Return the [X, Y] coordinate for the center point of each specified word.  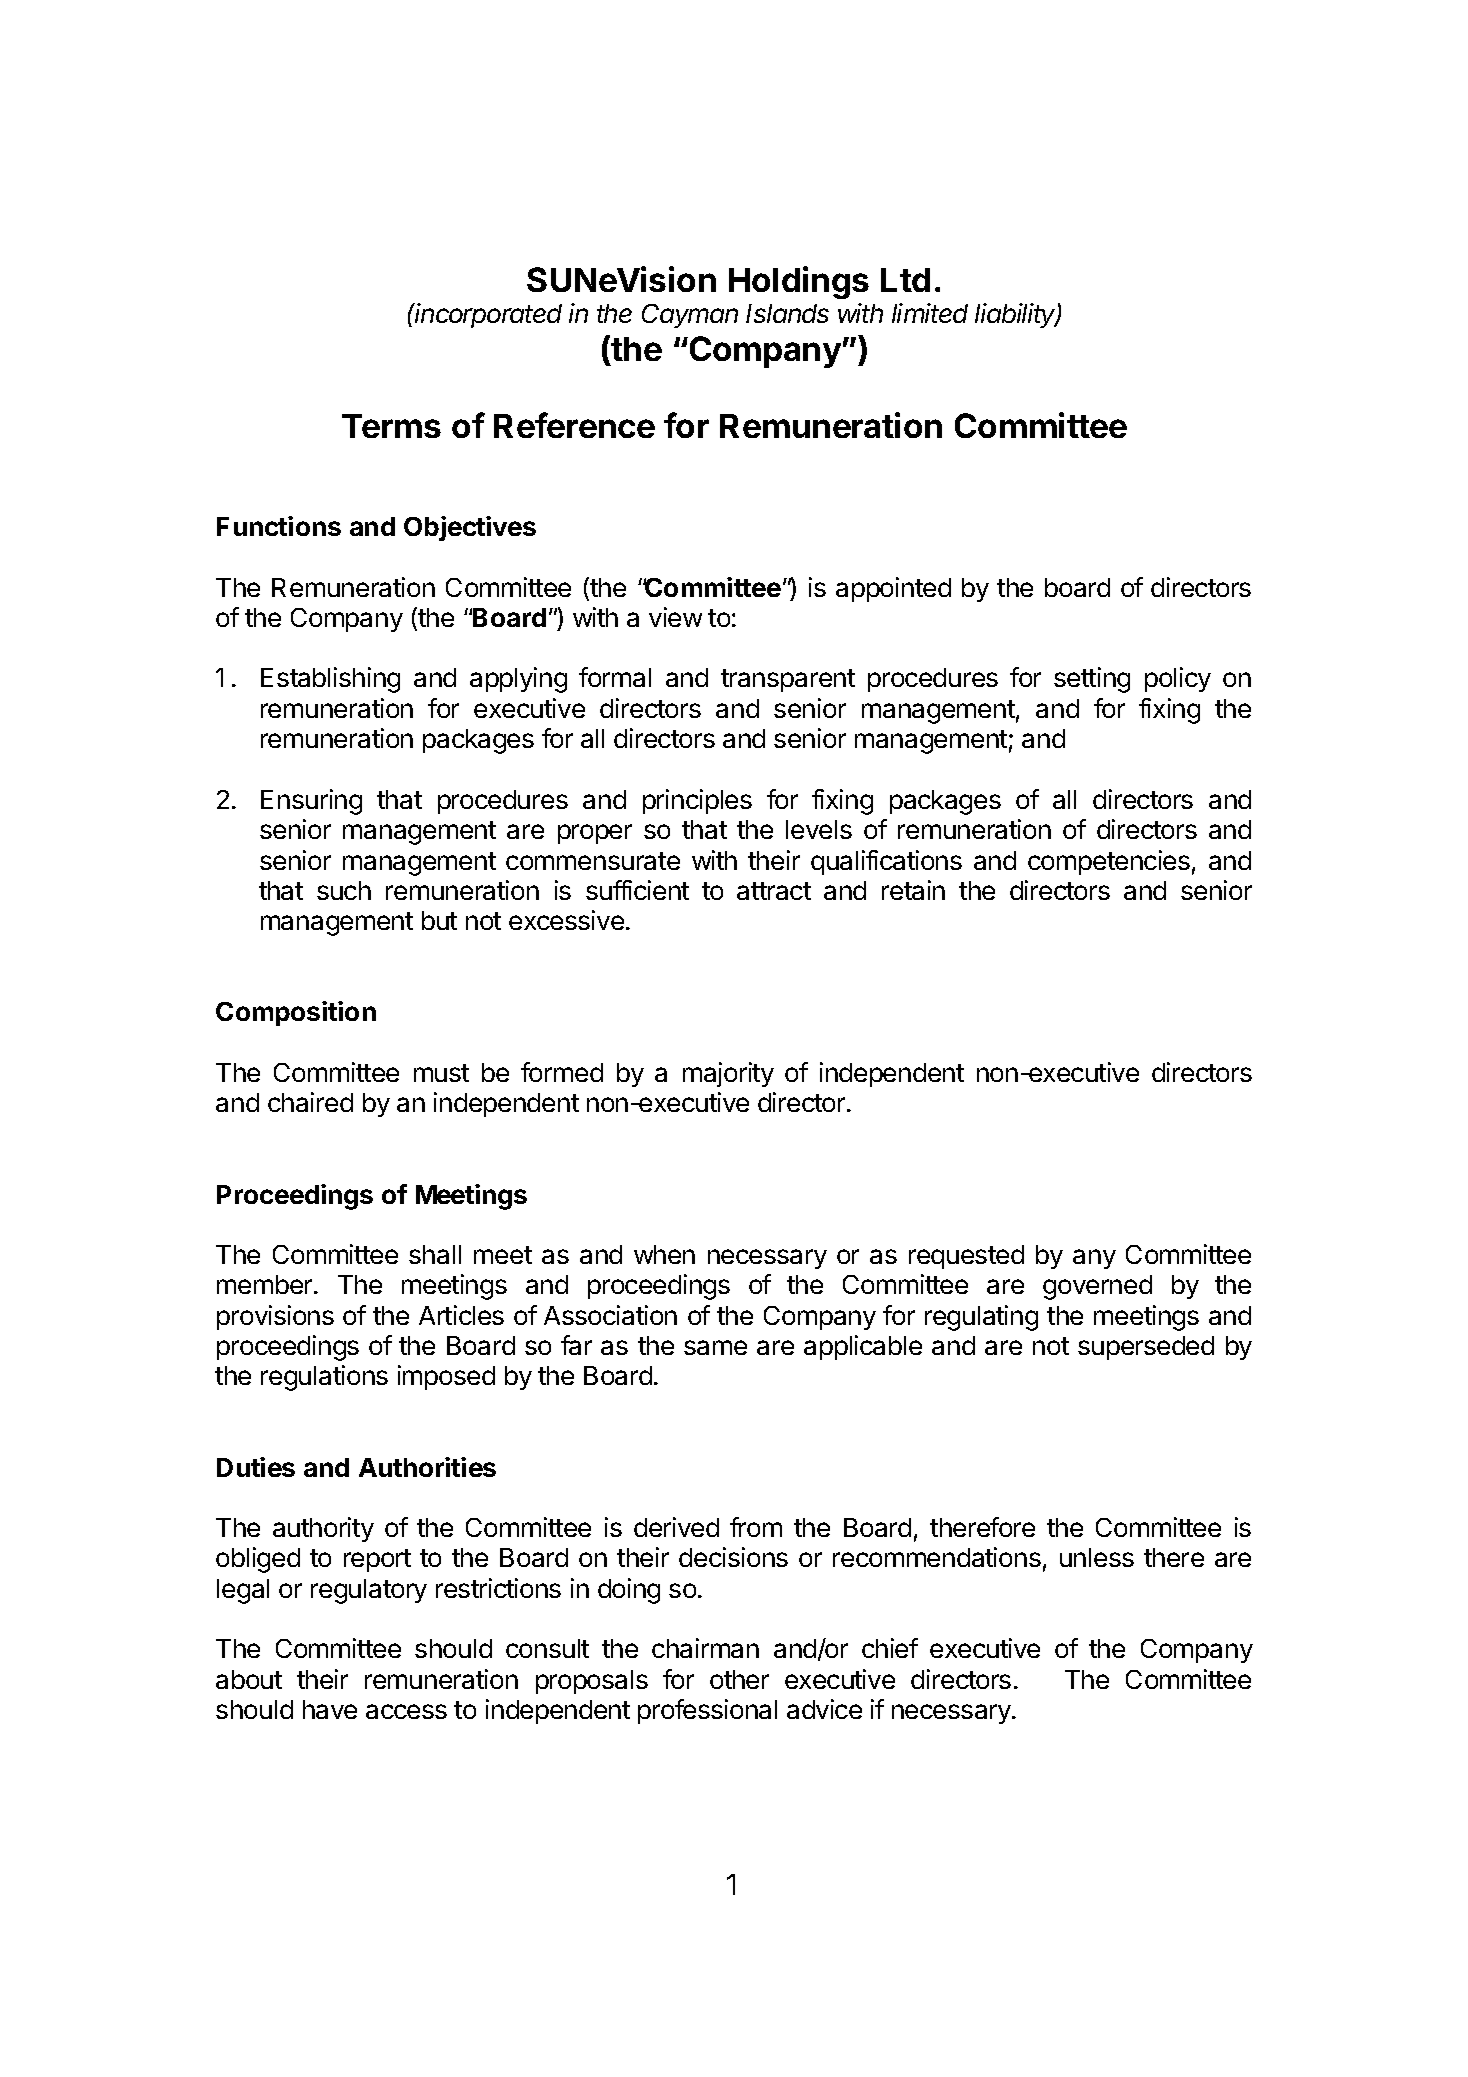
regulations [324, 1378]
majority [728, 1074]
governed [1097, 1287]
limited [930, 313]
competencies [1109, 862]
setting [1092, 680]
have [330, 1709]
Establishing [330, 680]
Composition [296, 1013]
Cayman [690, 316]
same [715, 1347]
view [675, 617]
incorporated [488, 315]
